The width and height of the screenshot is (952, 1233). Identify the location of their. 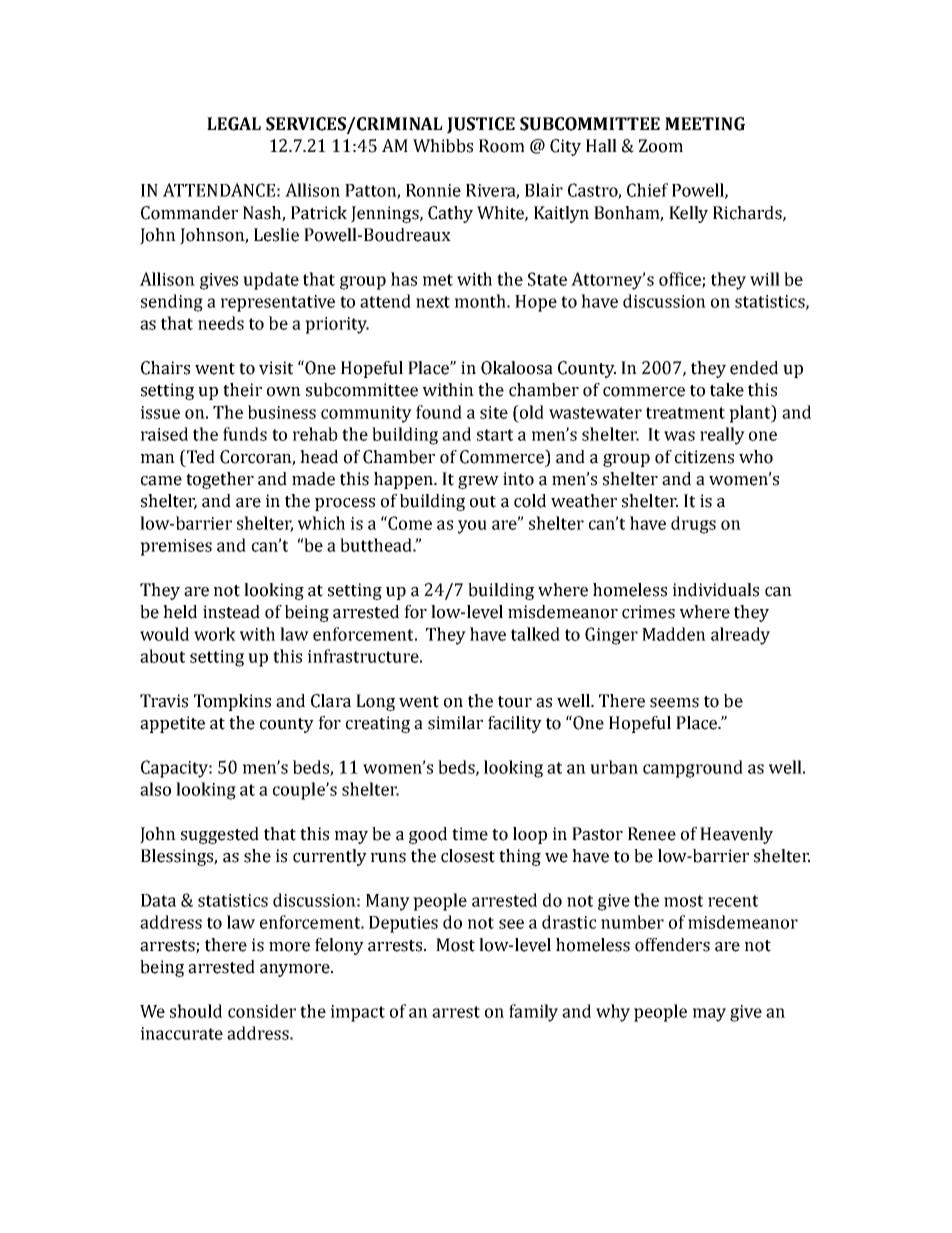
(242, 390).
